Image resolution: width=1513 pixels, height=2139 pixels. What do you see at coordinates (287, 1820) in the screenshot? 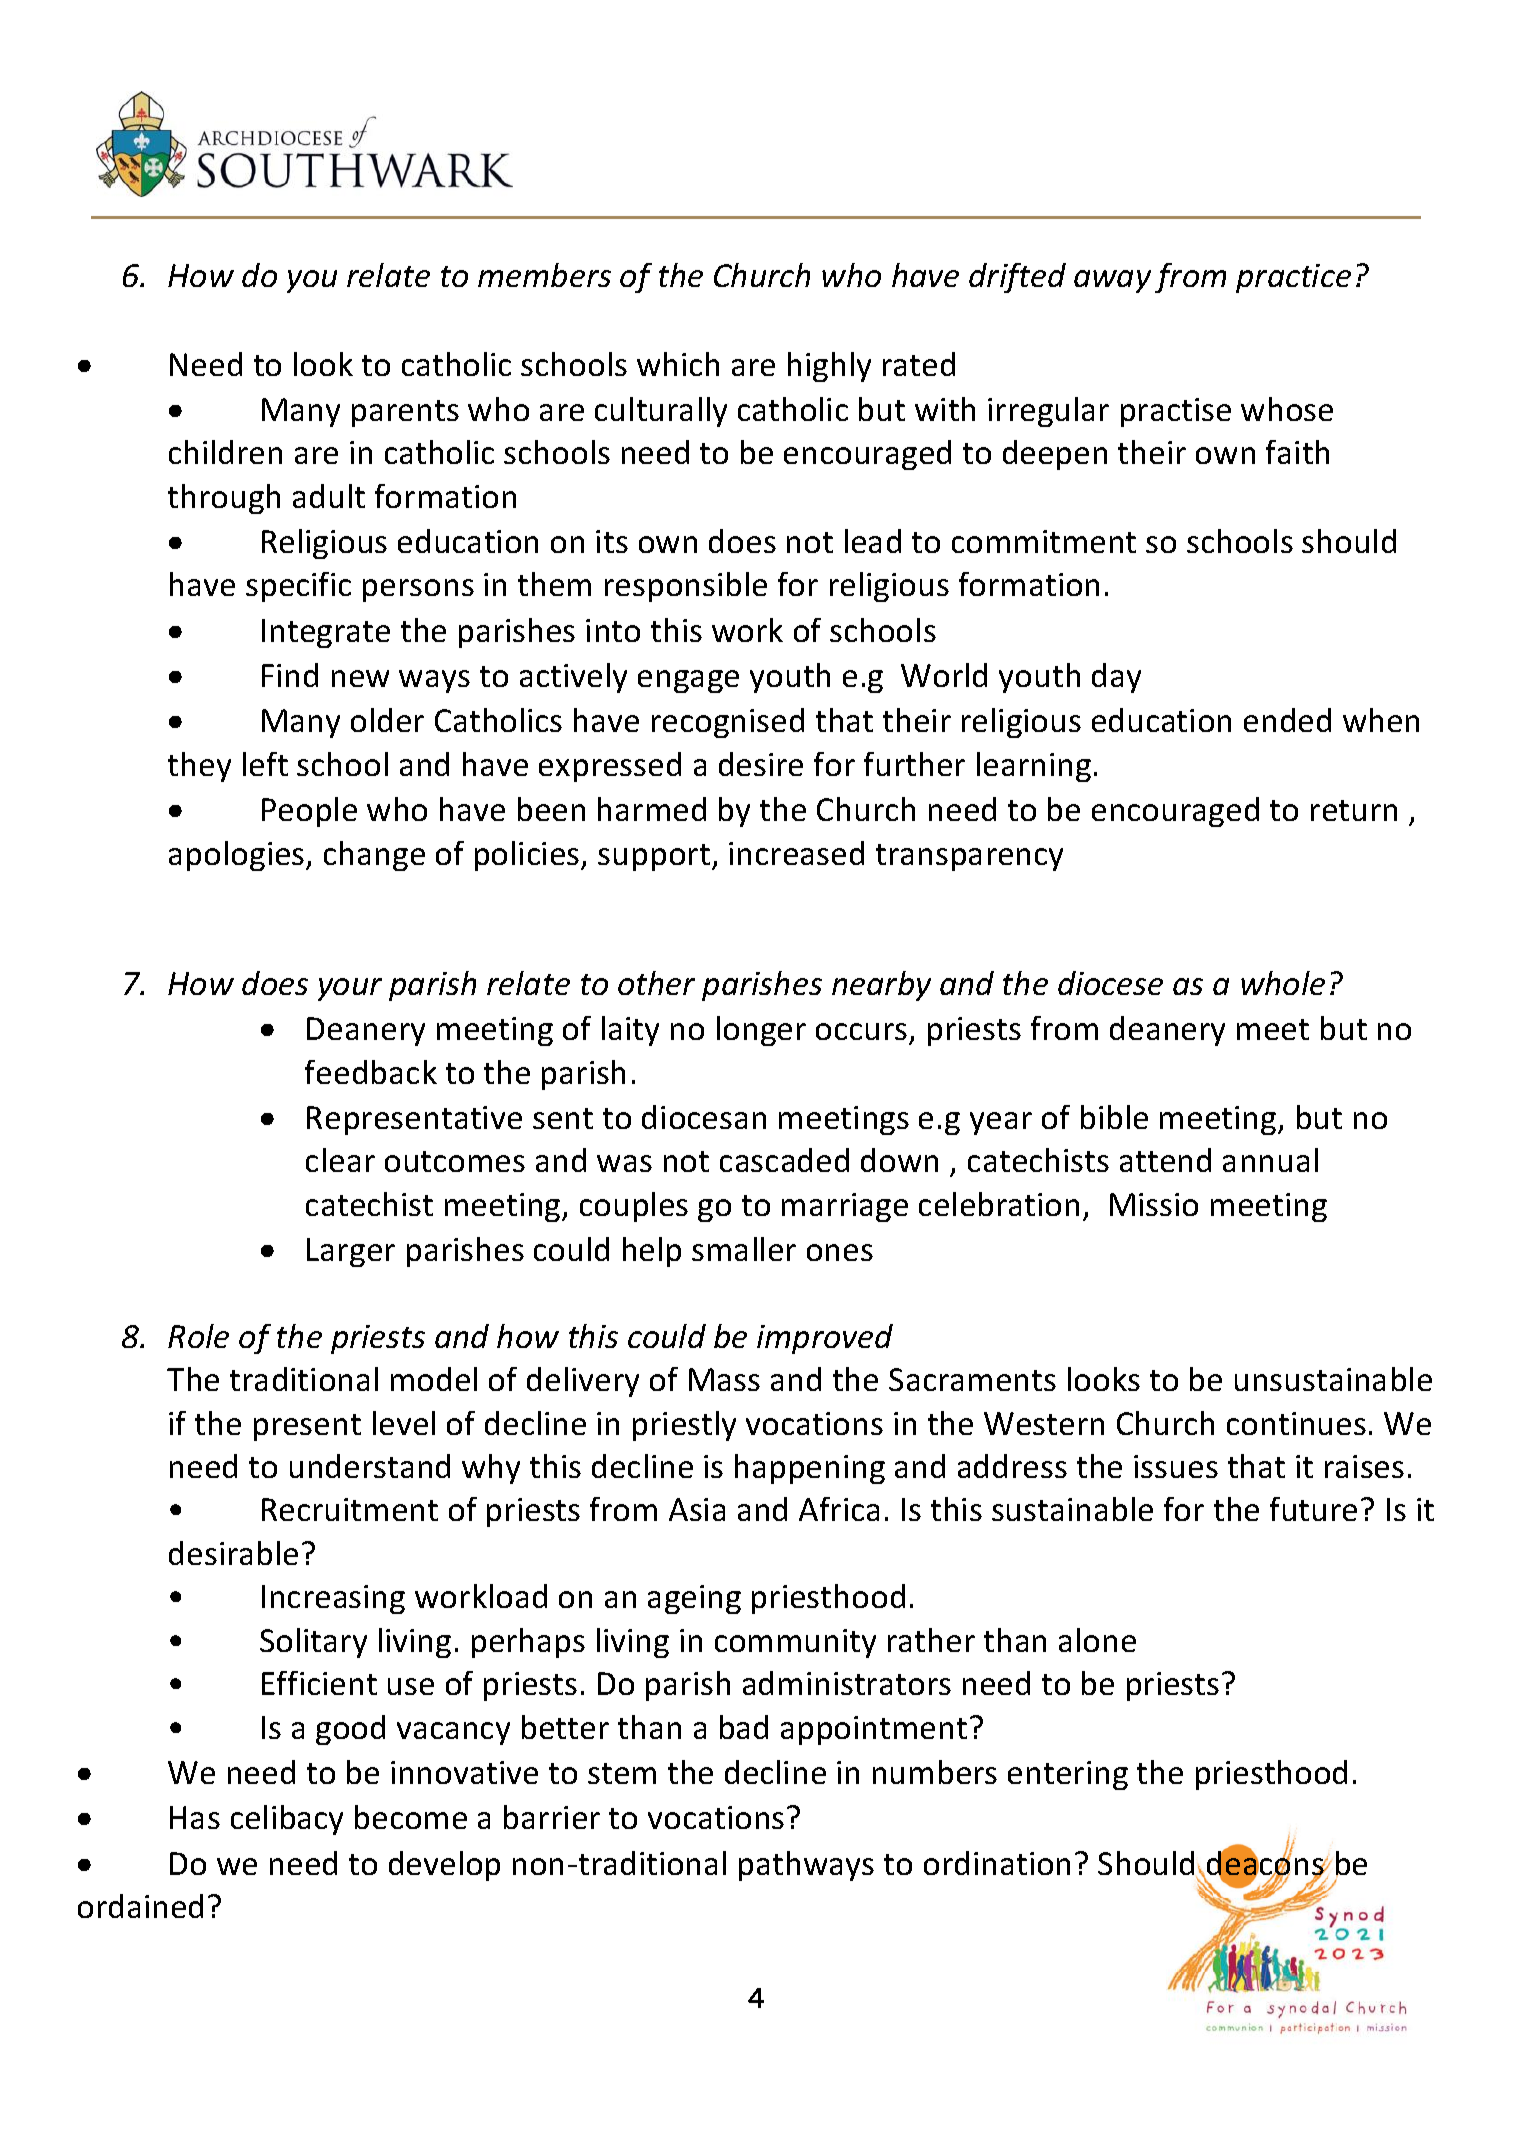
I see `celibacy` at bounding box center [287, 1820].
